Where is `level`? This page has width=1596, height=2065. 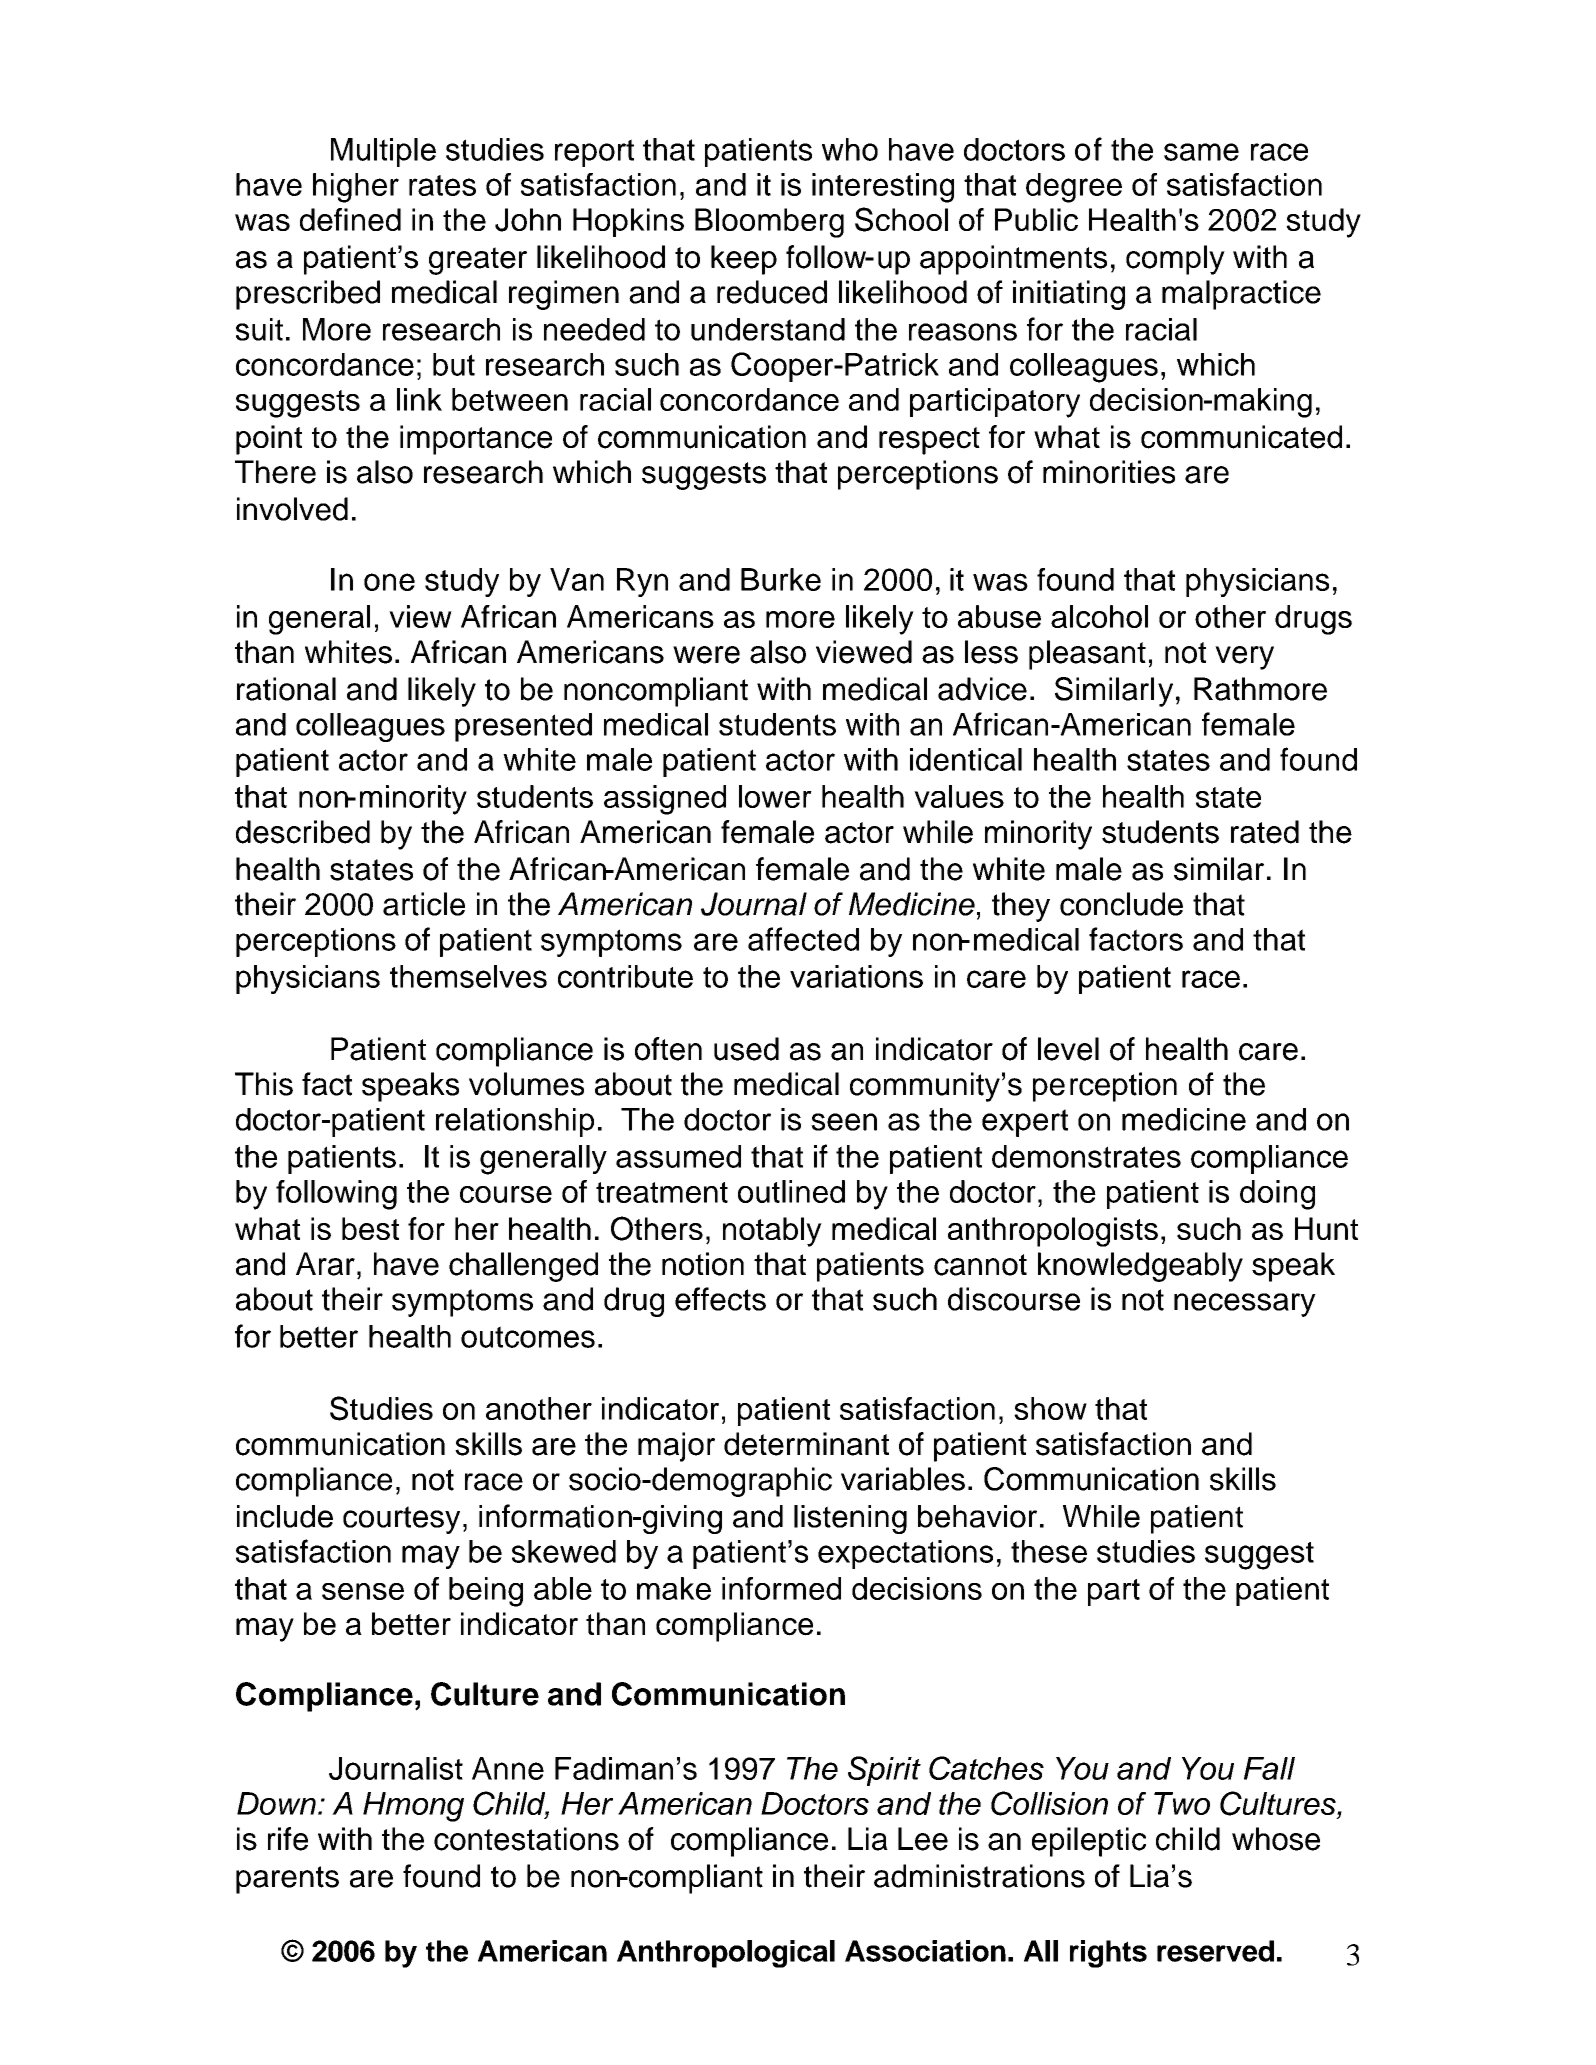 level is located at coordinates (1068, 1049).
